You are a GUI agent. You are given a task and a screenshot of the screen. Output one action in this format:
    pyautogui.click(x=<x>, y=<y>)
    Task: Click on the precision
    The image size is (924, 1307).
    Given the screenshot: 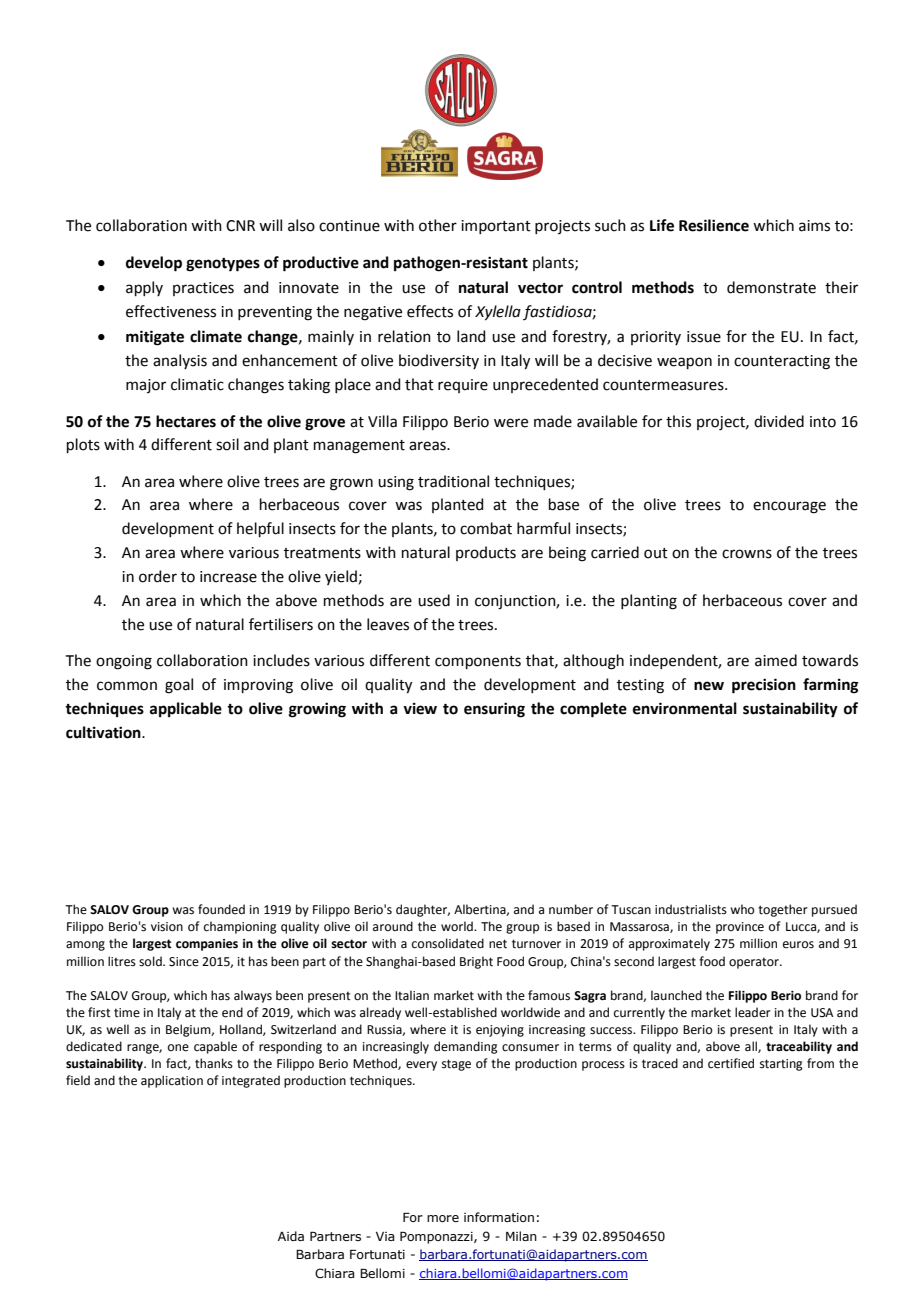 What is the action you would take?
    pyautogui.click(x=764, y=686)
